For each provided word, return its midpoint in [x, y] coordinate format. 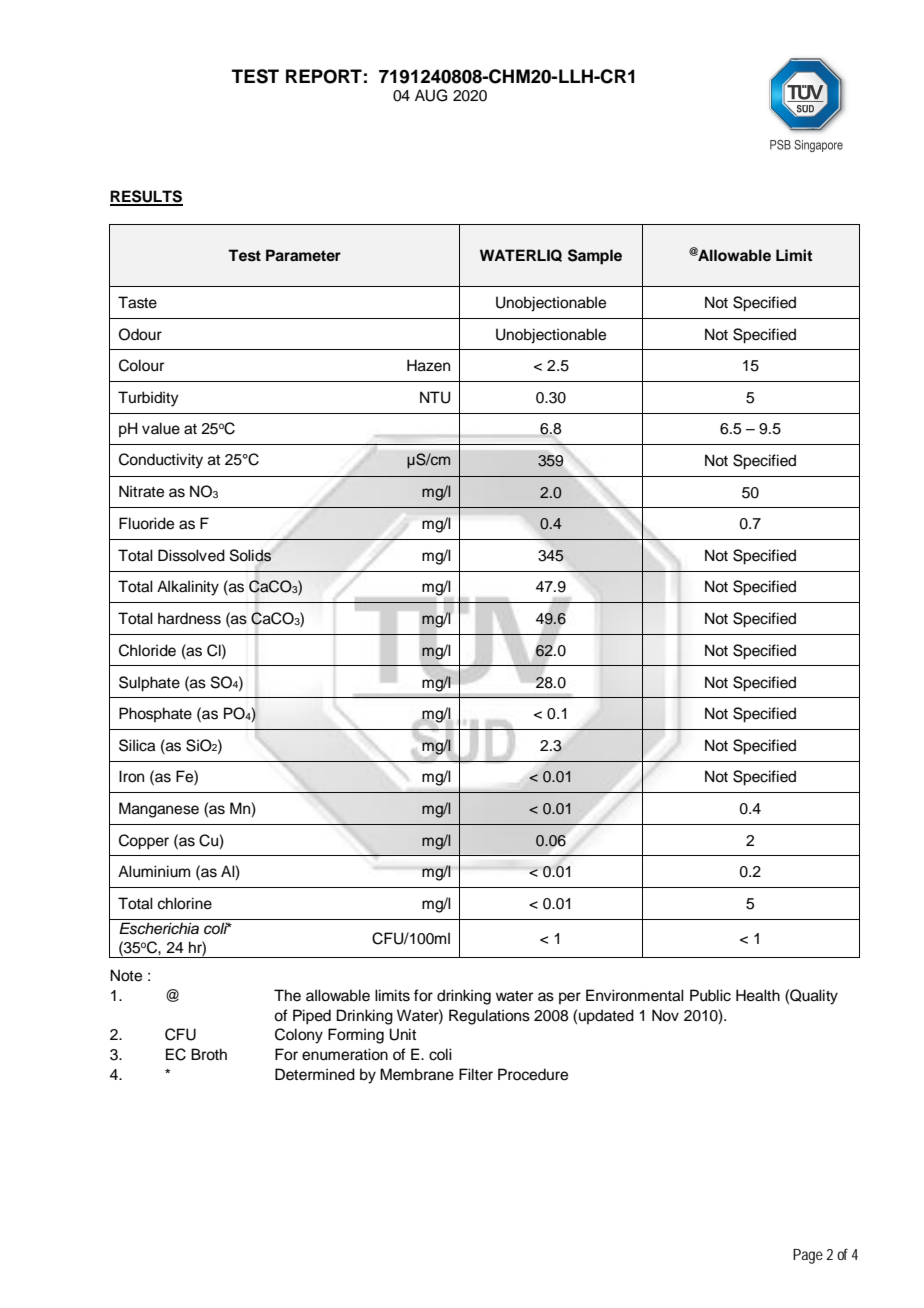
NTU [435, 397]
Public [710, 995]
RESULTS [146, 197]
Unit [402, 1034]
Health [758, 995]
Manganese [159, 810]
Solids [250, 556]
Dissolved [191, 555]
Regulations [489, 1017]
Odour [140, 334]
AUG [431, 95]
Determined [315, 1074]
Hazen [428, 365]
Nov [665, 1015]
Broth [209, 1054]
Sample [595, 257]
